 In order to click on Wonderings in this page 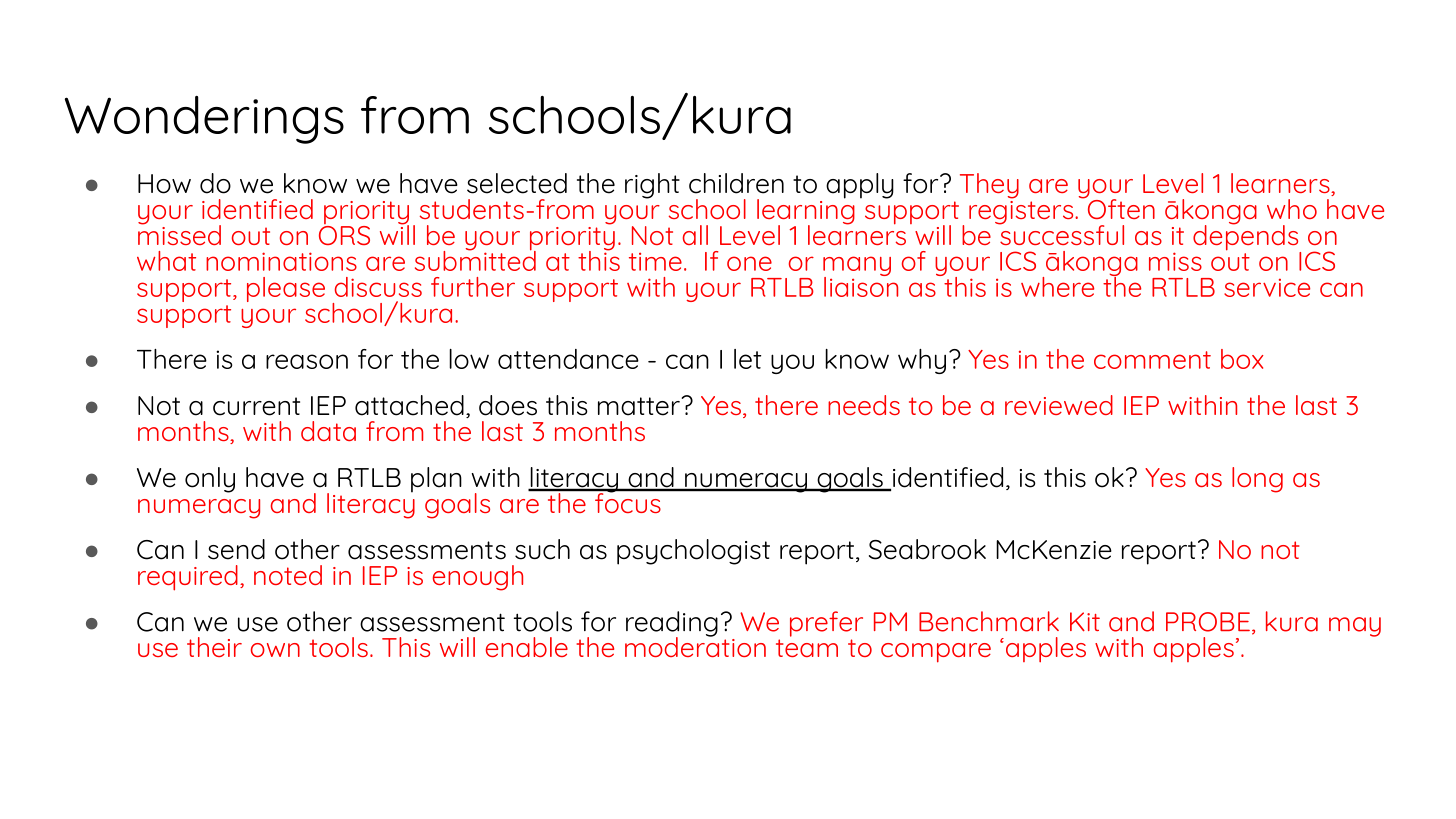, I will do `click(204, 120)`.
